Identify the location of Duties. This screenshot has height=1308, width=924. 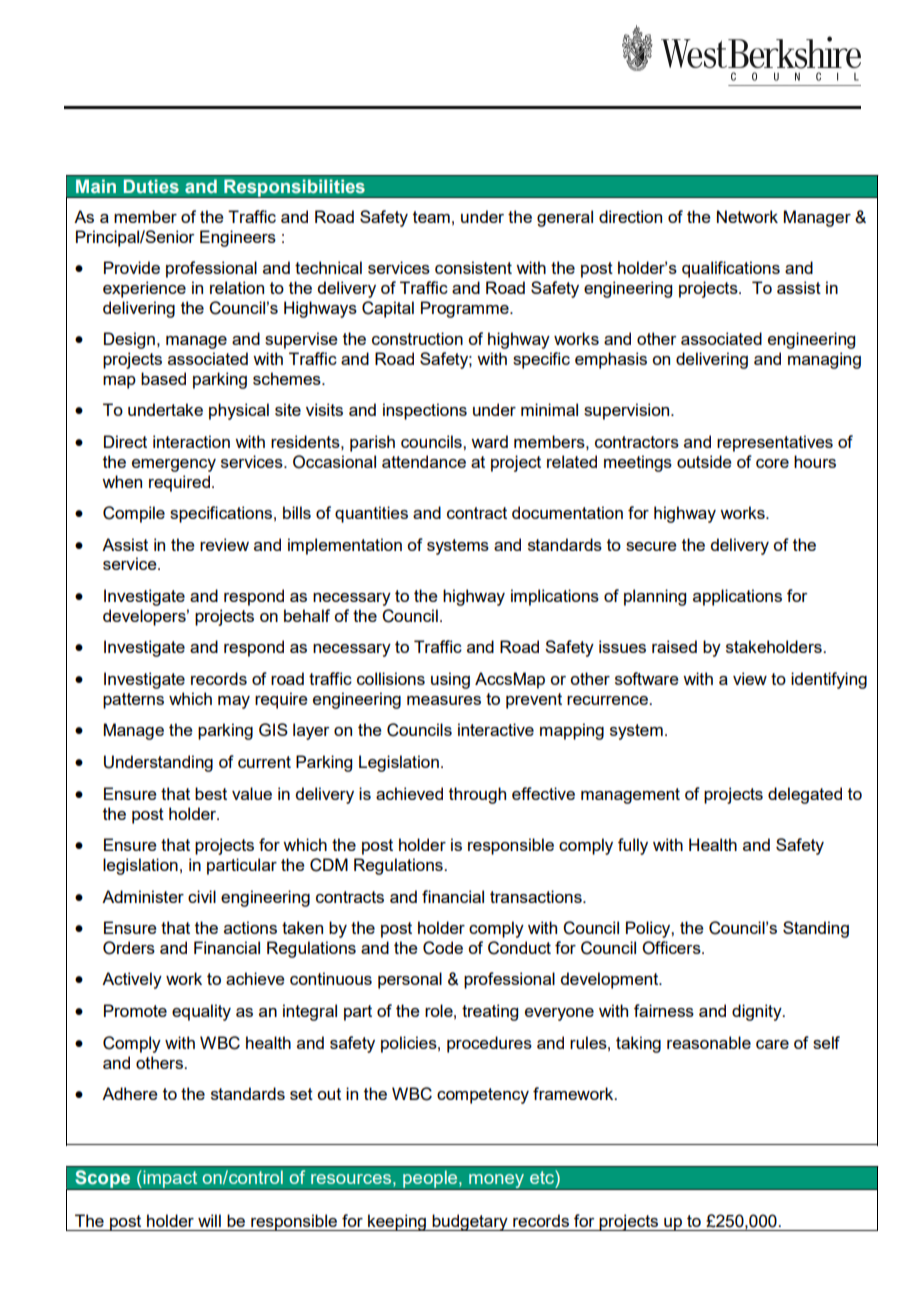
(151, 186).
